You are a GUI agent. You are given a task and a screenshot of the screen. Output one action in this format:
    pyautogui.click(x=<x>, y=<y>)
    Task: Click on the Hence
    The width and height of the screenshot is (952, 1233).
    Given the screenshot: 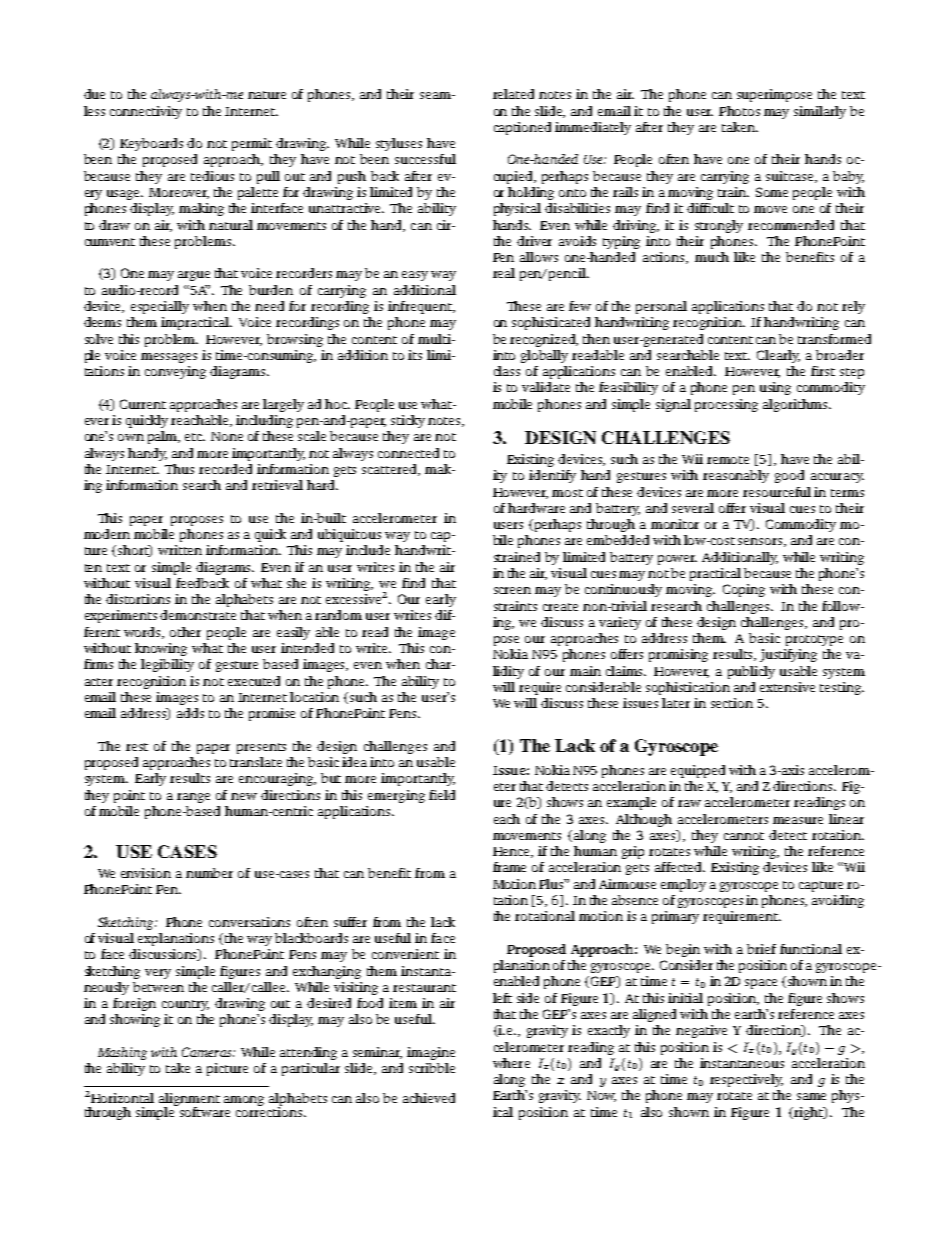 What is the action you would take?
    pyautogui.click(x=513, y=852)
